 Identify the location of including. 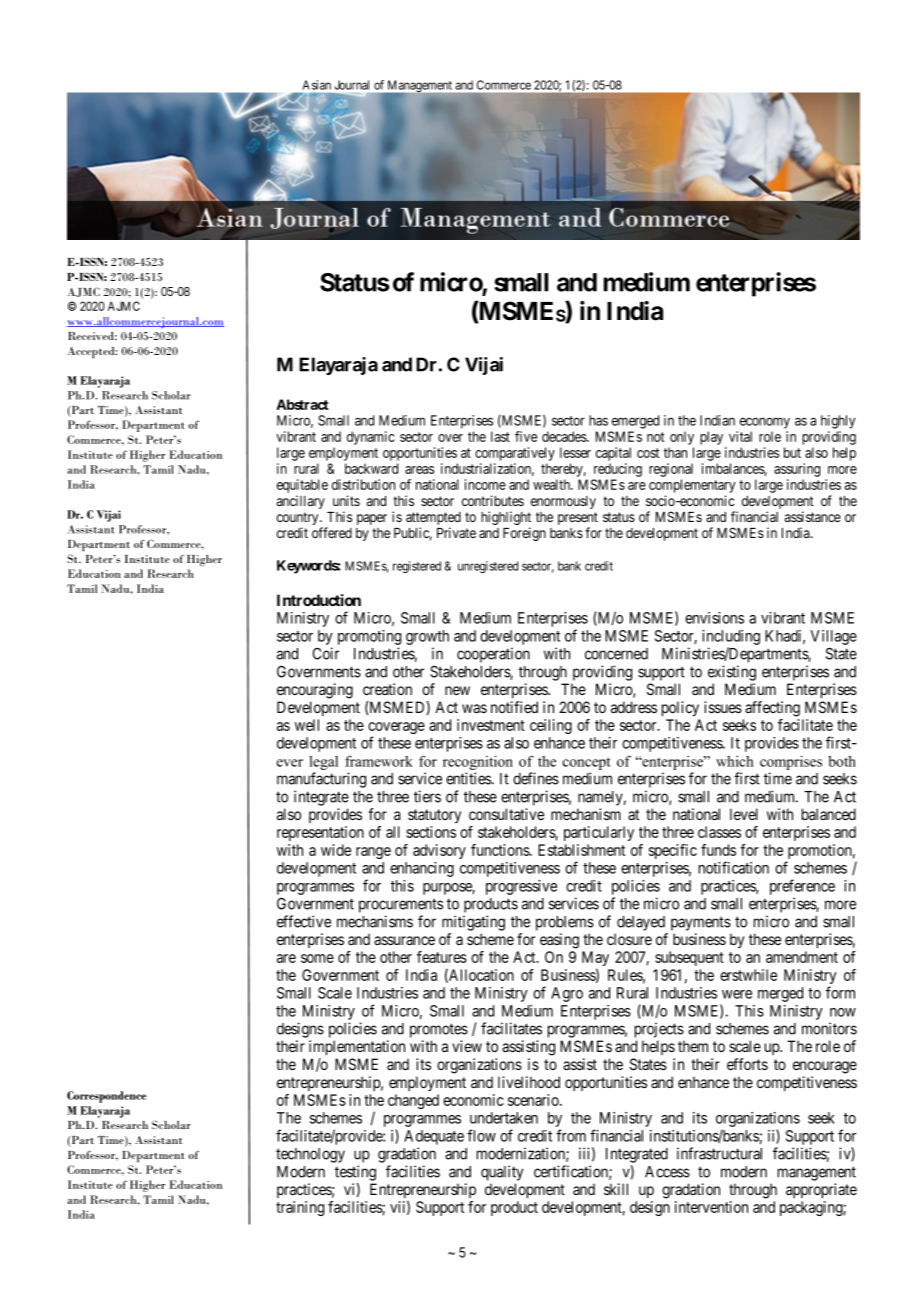
(731, 637).
